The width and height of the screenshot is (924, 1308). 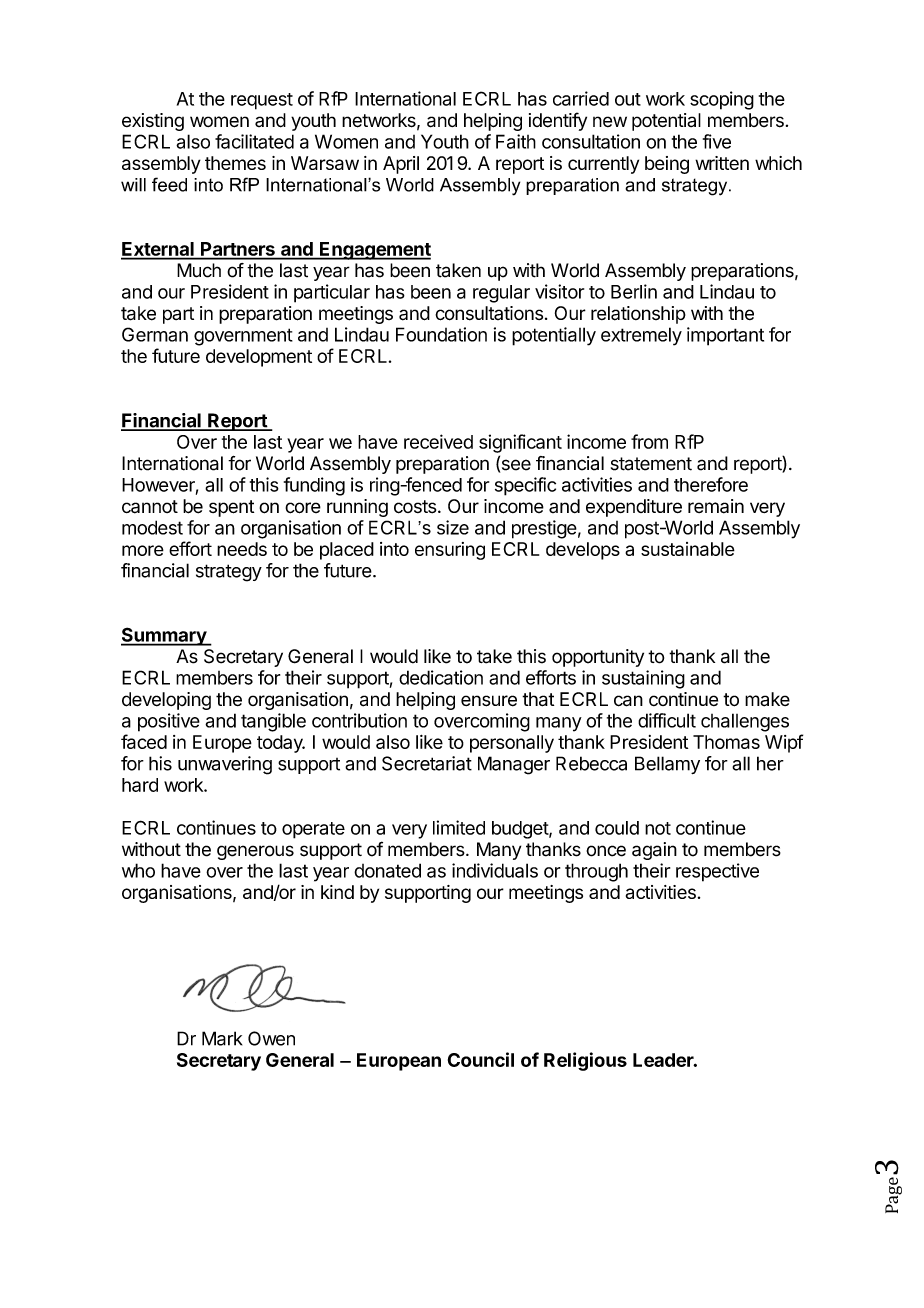 What do you see at coordinates (649, 441) in the screenshot?
I see `from` at bounding box center [649, 441].
